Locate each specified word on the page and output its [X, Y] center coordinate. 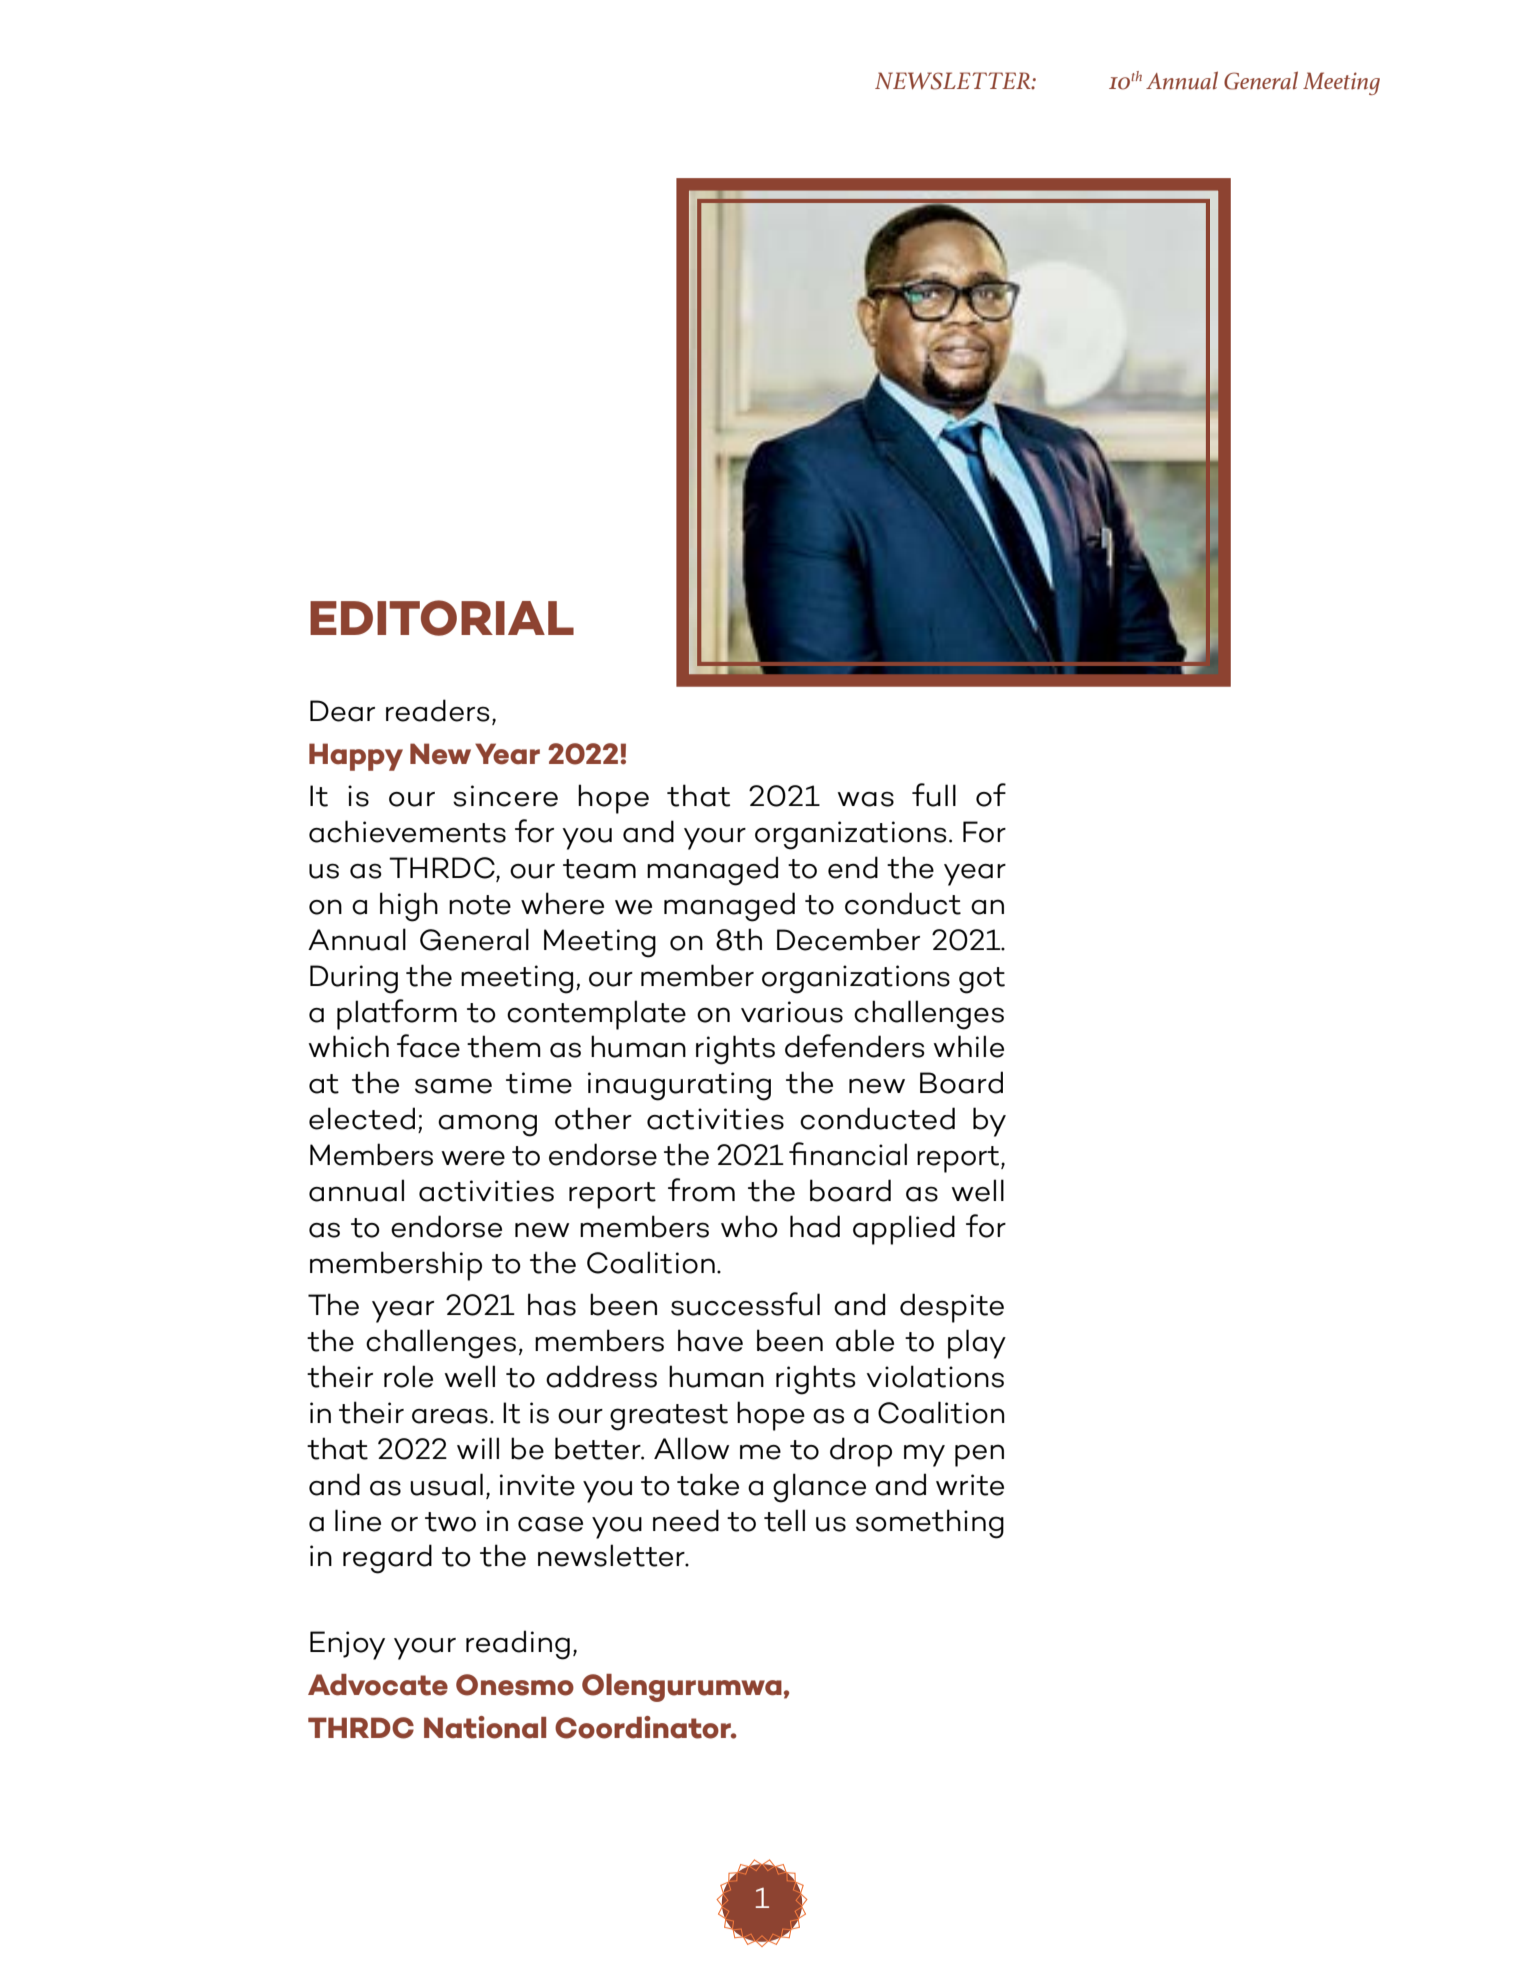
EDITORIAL [442, 618]
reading [518, 1645]
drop [861, 1452]
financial [848, 1154]
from [701, 1190]
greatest [669, 1417]
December [848, 939]
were [473, 1158]
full [934, 795]
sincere [505, 796]
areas [450, 1416]
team [599, 869]
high [409, 907]
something [930, 1524]
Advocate [378, 1685]
